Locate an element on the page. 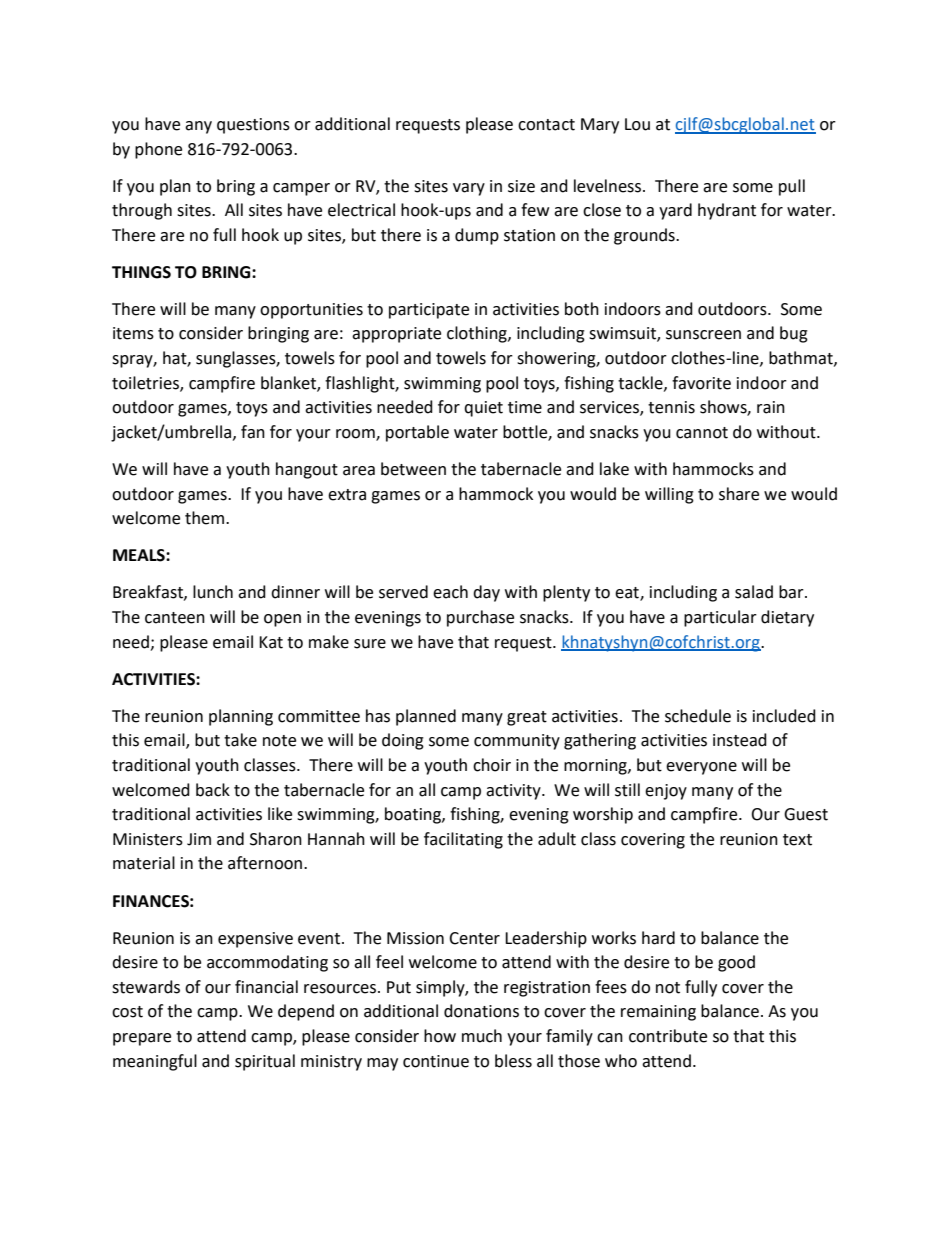 The height and width of the document is (1233, 952). facilitating is located at coordinates (463, 840).
